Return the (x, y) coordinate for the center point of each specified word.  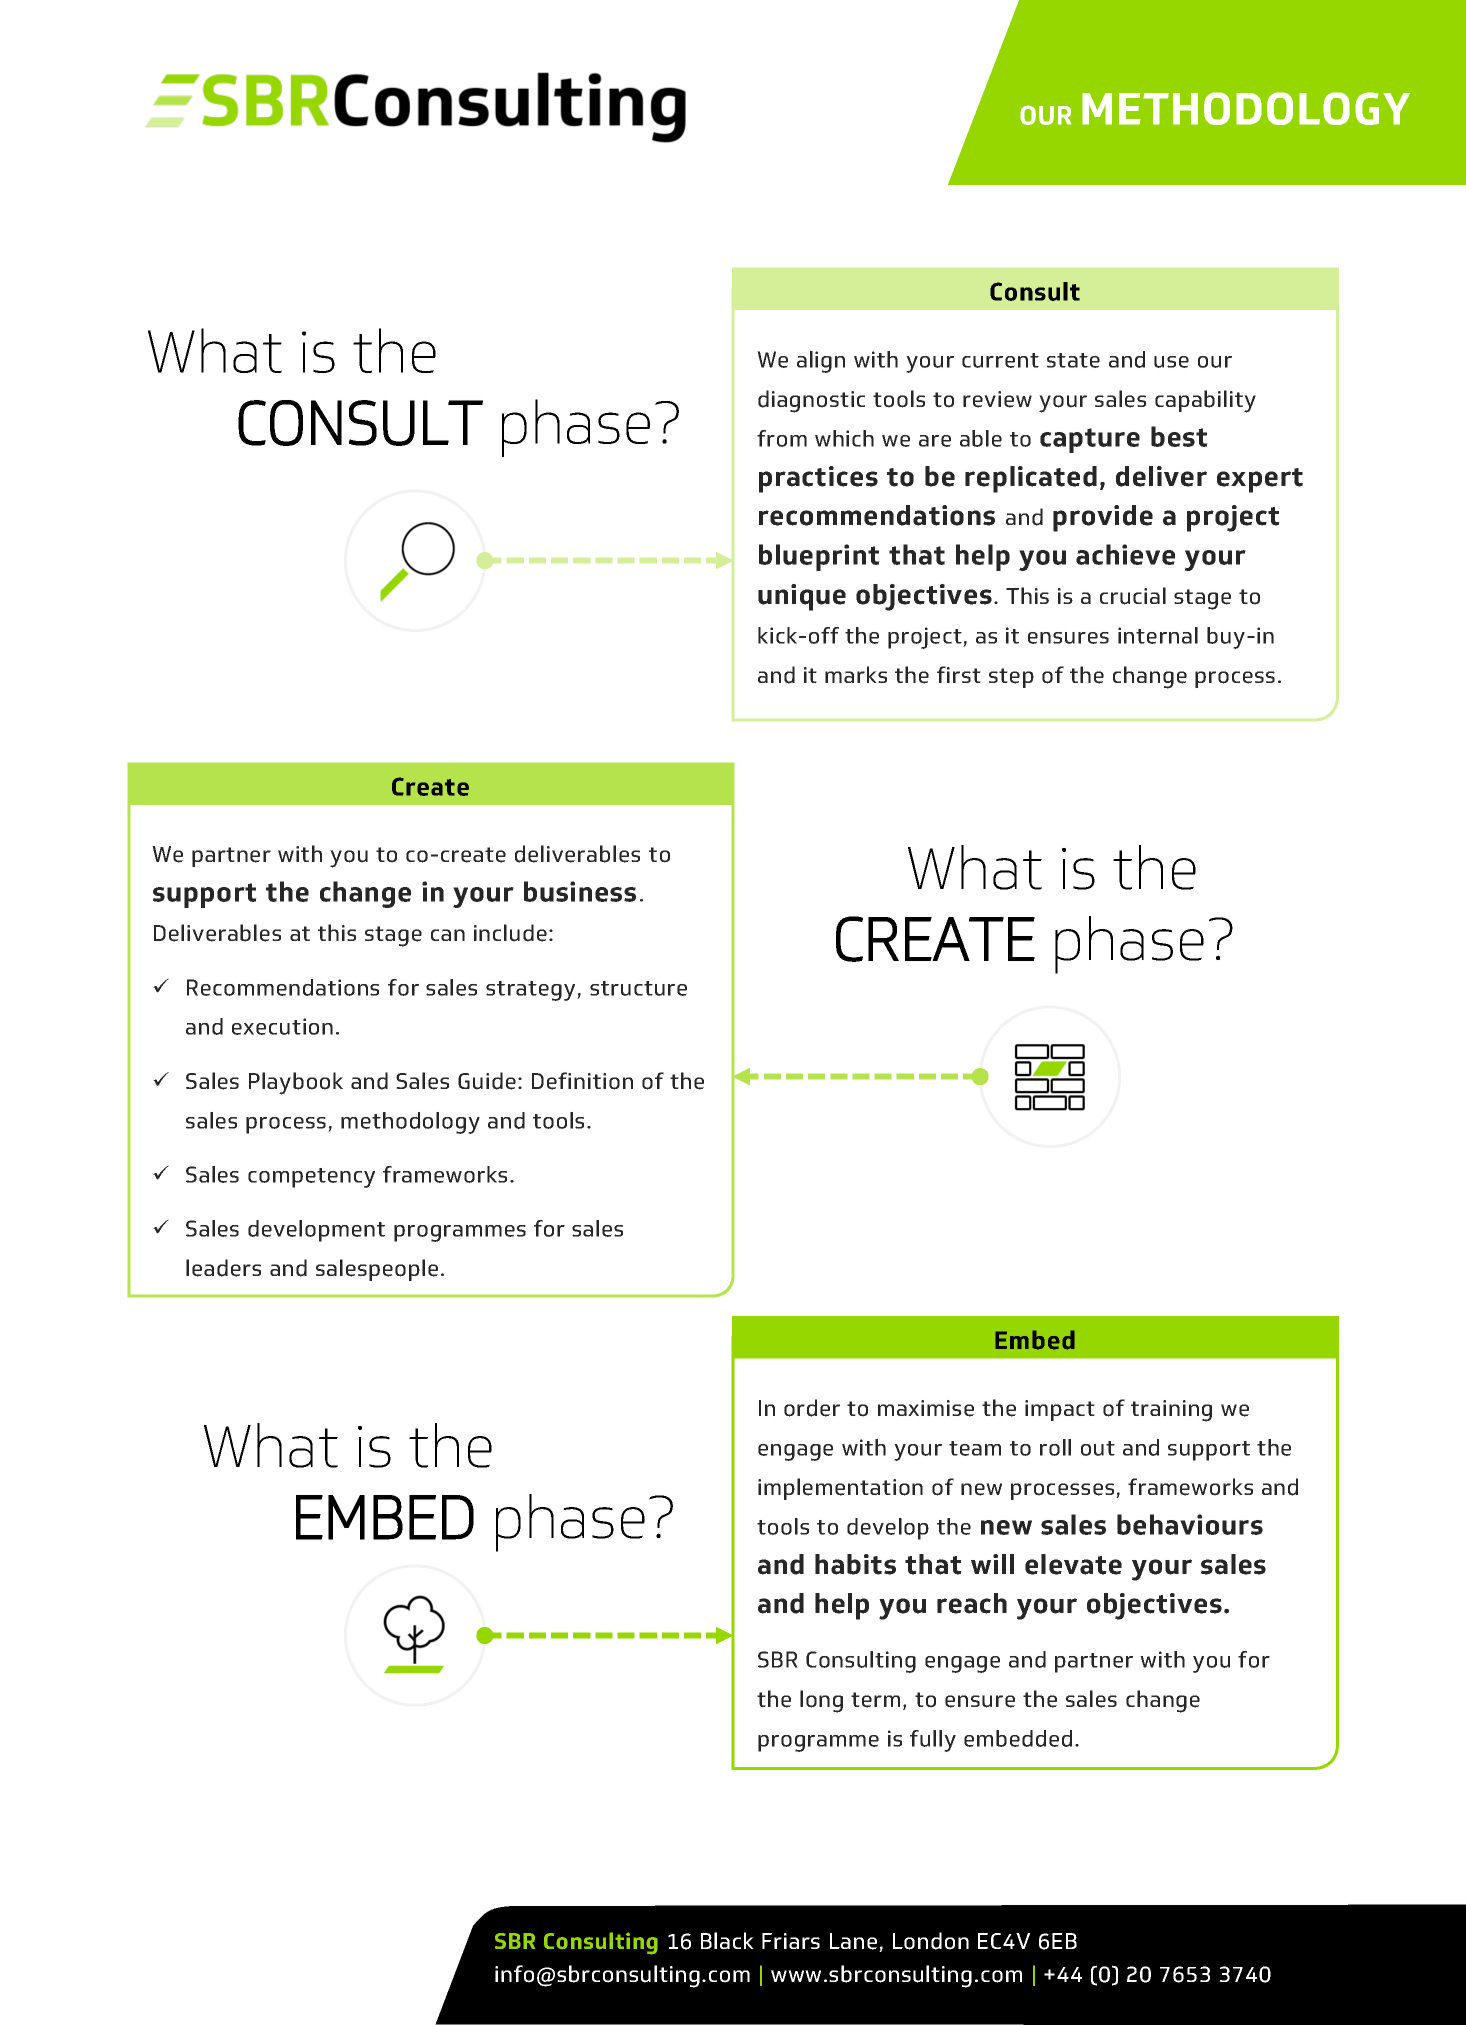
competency (311, 1178)
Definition (582, 1081)
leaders (223, 1268)
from (782, 438)
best (1179, 436)
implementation (840, 1489)
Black (727, 1940)
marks (856, 674)
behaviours (1190, 1524)
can (448, 935)
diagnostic (811, 401)
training (1171, 1411)
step (1011, 678)
